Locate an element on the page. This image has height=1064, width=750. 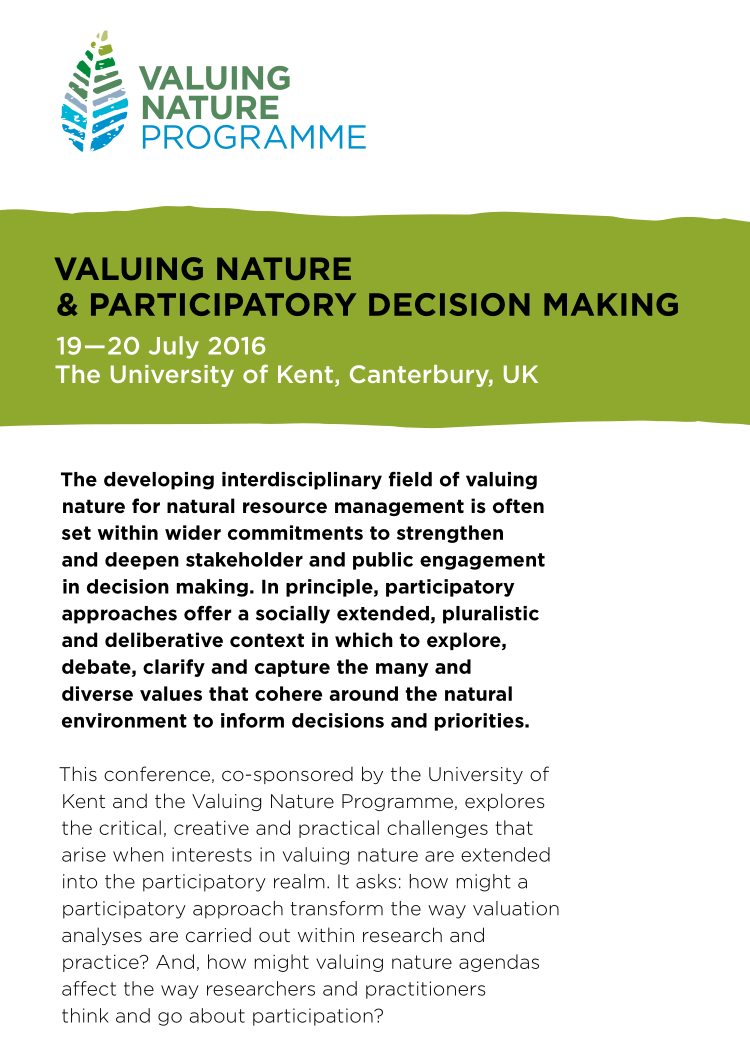
many is located at coordinates (402, 670).
